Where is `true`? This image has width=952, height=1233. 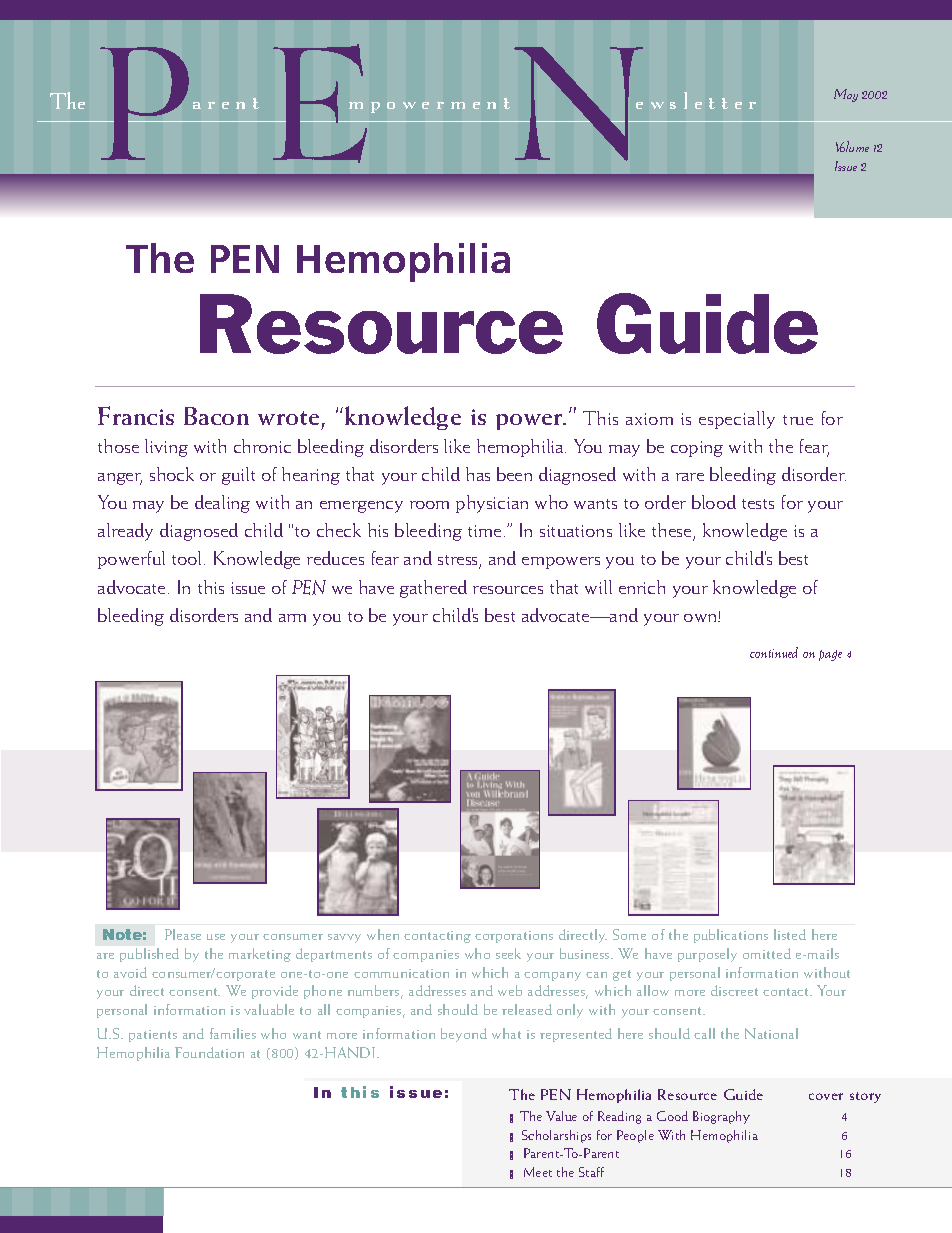 true is located at coordinates (798, 420).
